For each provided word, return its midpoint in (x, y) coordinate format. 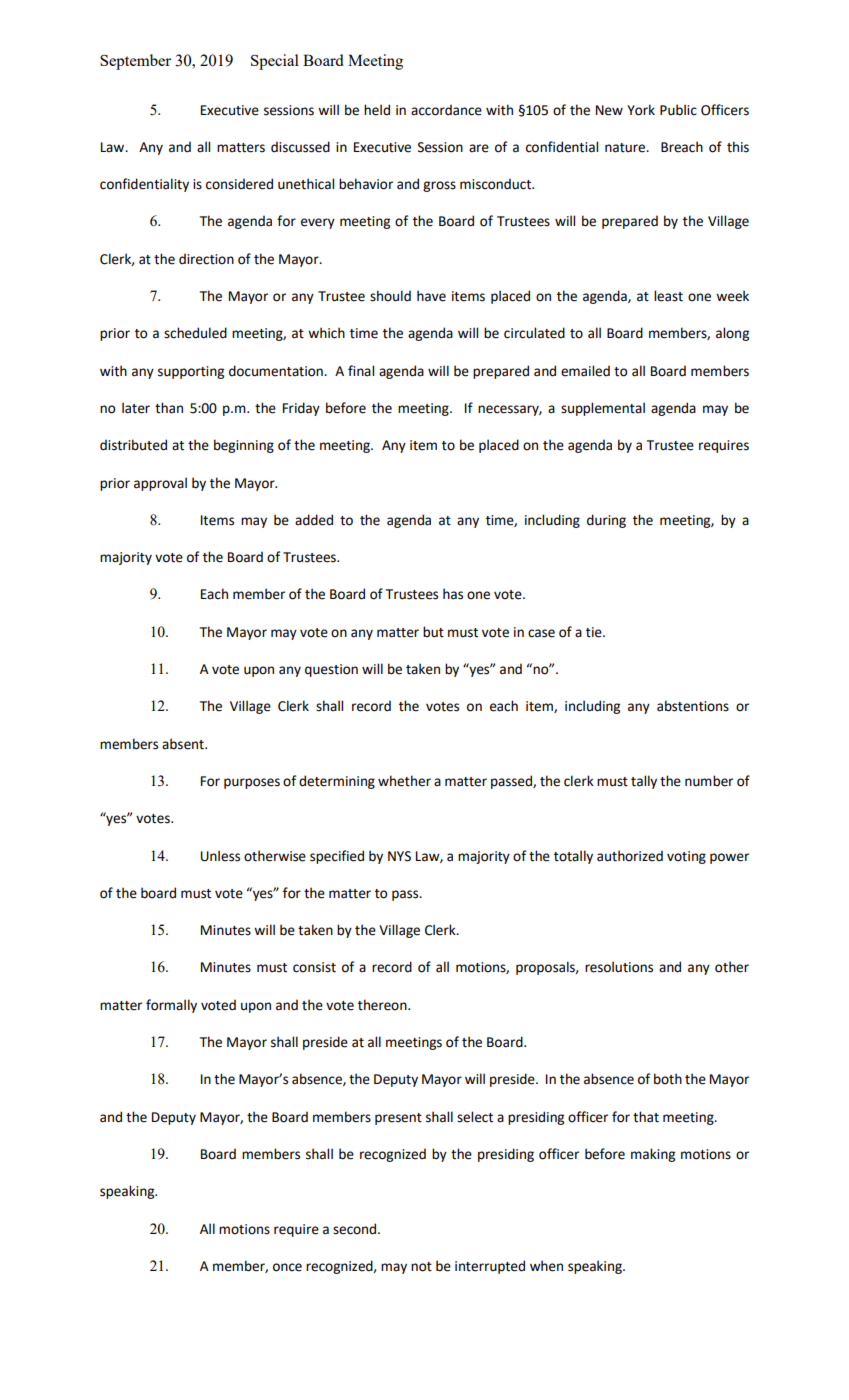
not (421, 1267)
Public (678, 110)
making (653, 1155)
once (287, 1267)
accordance (446, 110)
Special (275, 62)
